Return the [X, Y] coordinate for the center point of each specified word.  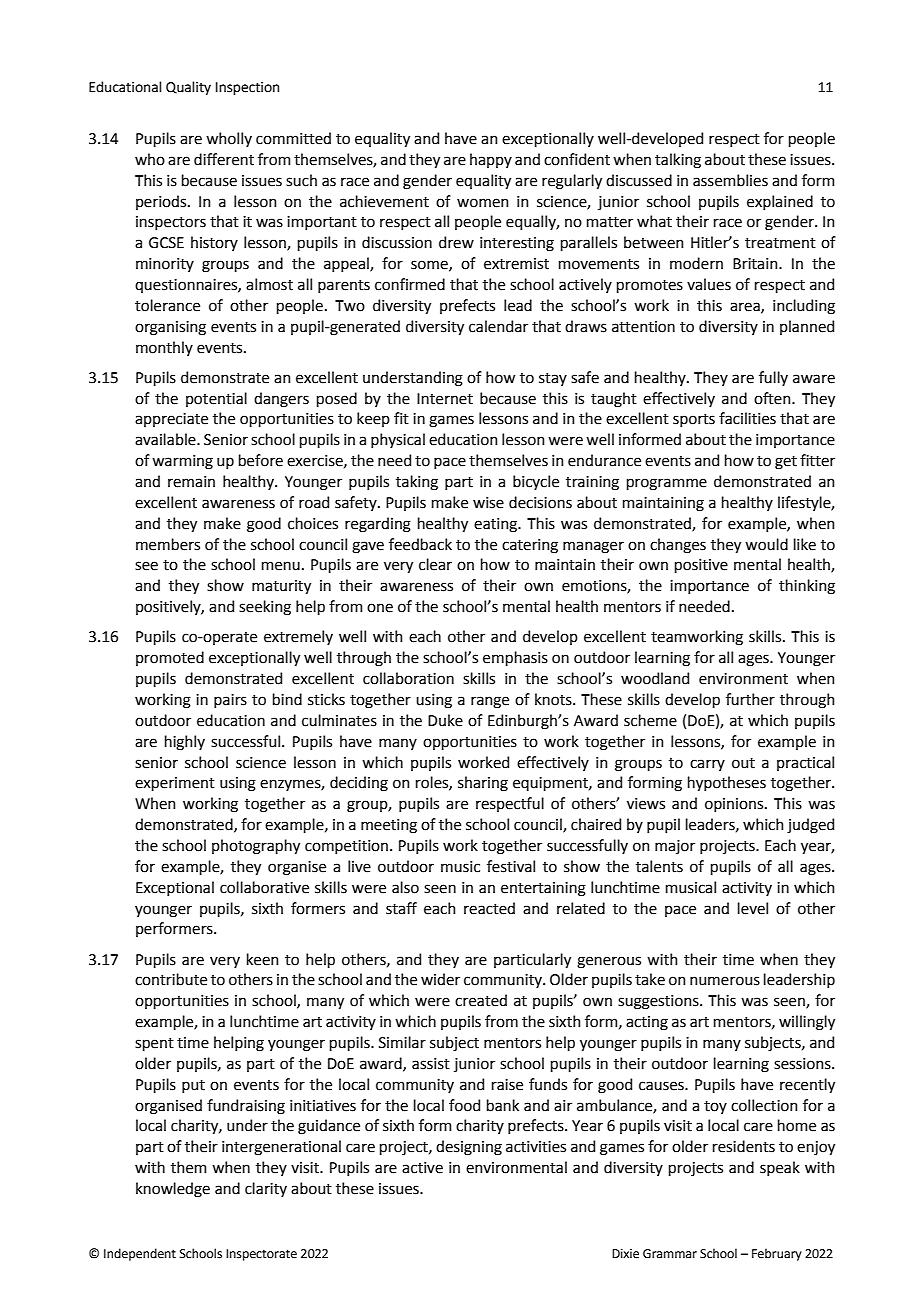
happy [491, 160]
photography [256, 847]
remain [191, 482]
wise [488, 503]
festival [511, 866]
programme [667, 484]
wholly [229, 139]
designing [469, 1148]
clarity [266, 1189]
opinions [735, 805]
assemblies [730, 180]
